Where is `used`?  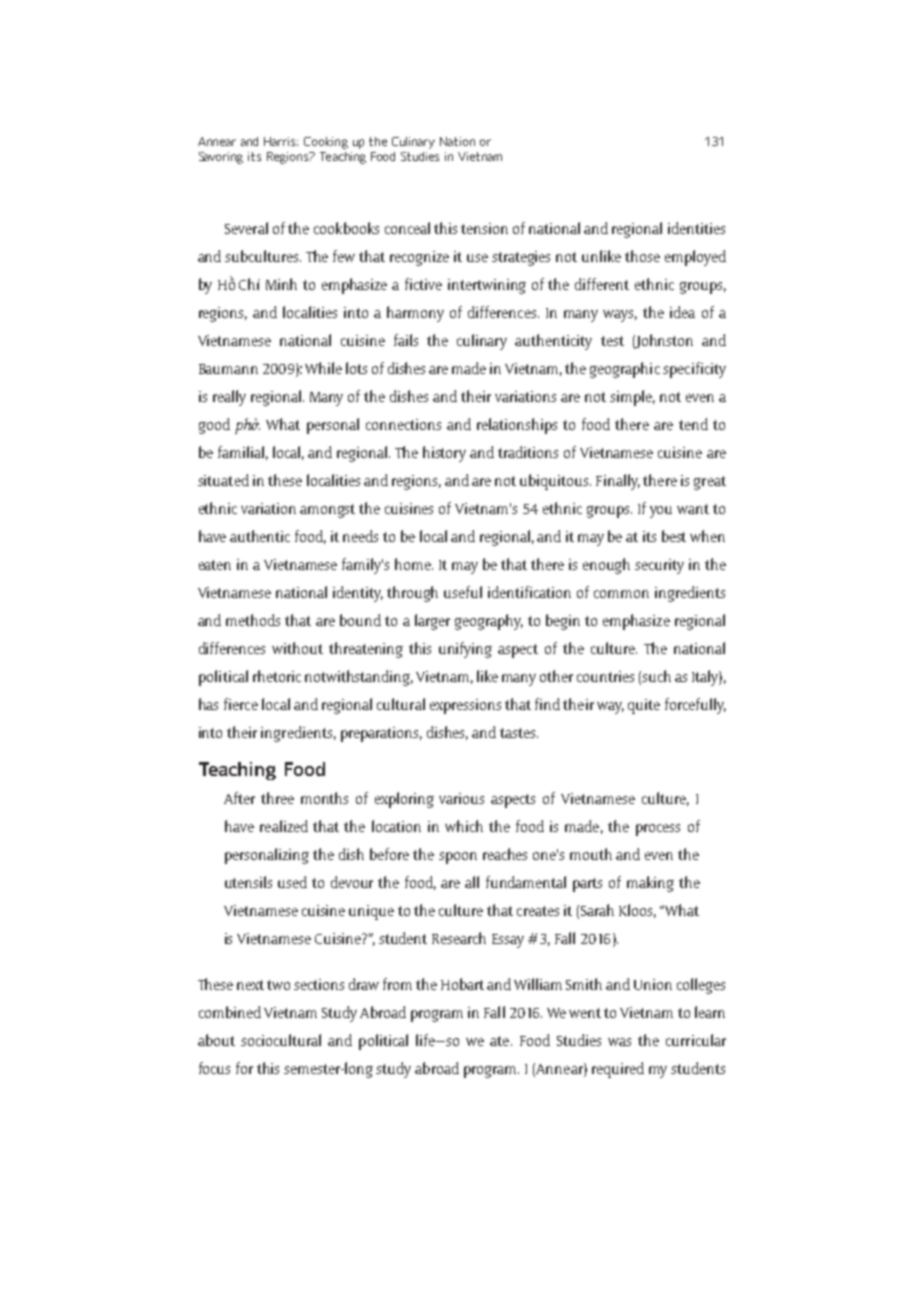
used is located at coordinates (292, 882).
